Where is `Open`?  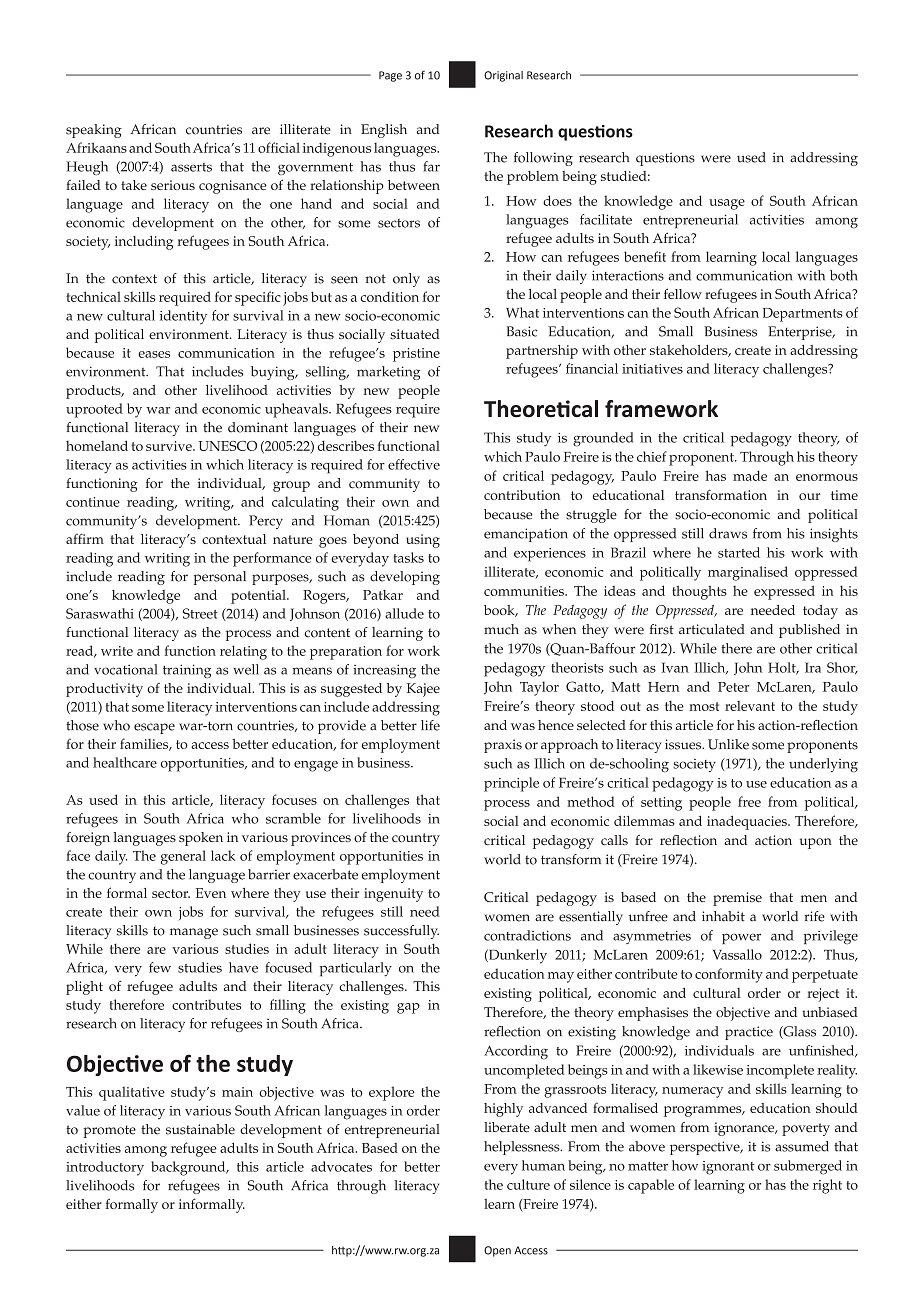 Open is located at coordinates (497, 1251).
